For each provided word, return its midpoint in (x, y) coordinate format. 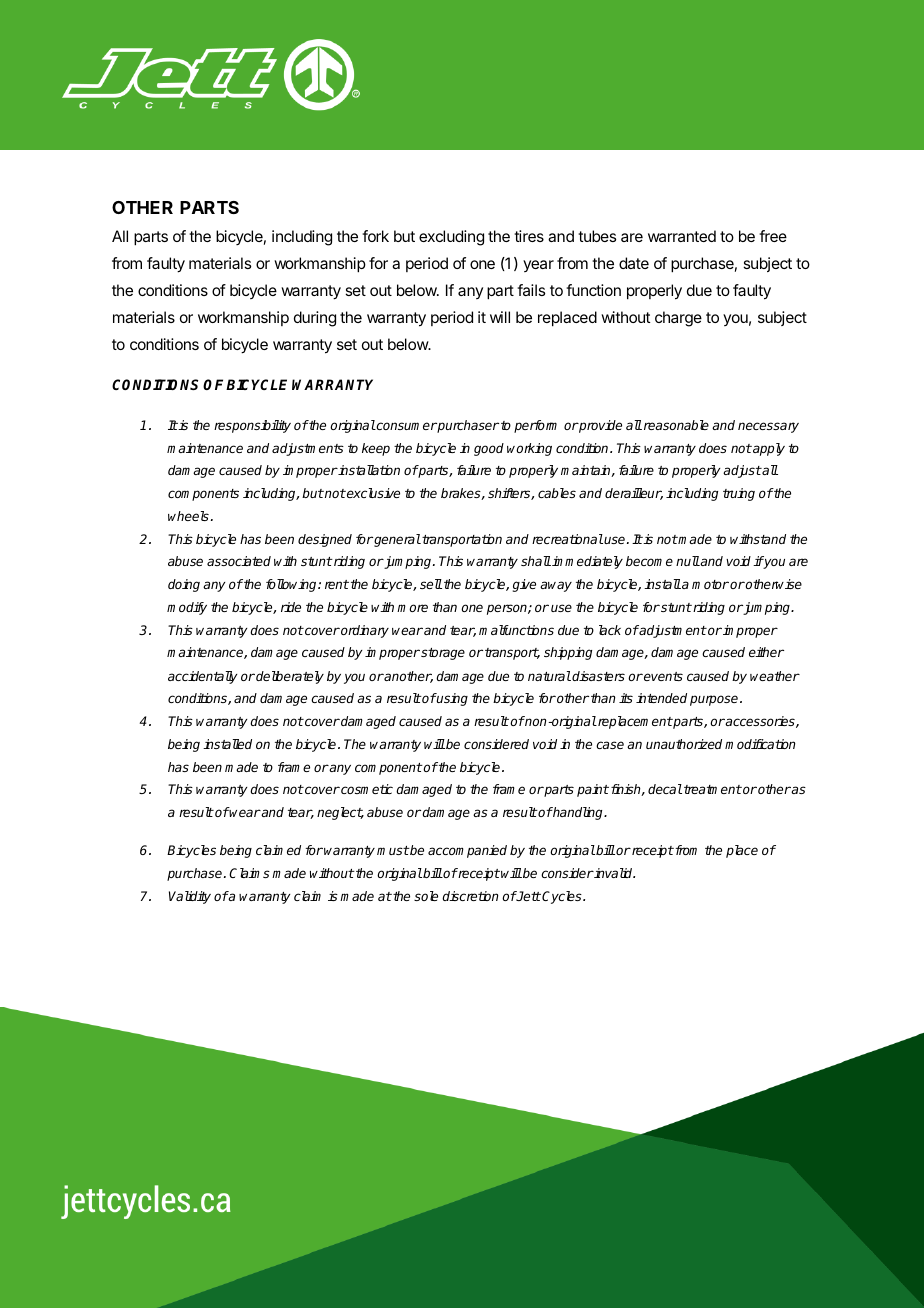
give (524, 585)
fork (375, 236)
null (688, 561)
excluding (451, 238)
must (393, 850)
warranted (682, 236)
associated (239, 561)
